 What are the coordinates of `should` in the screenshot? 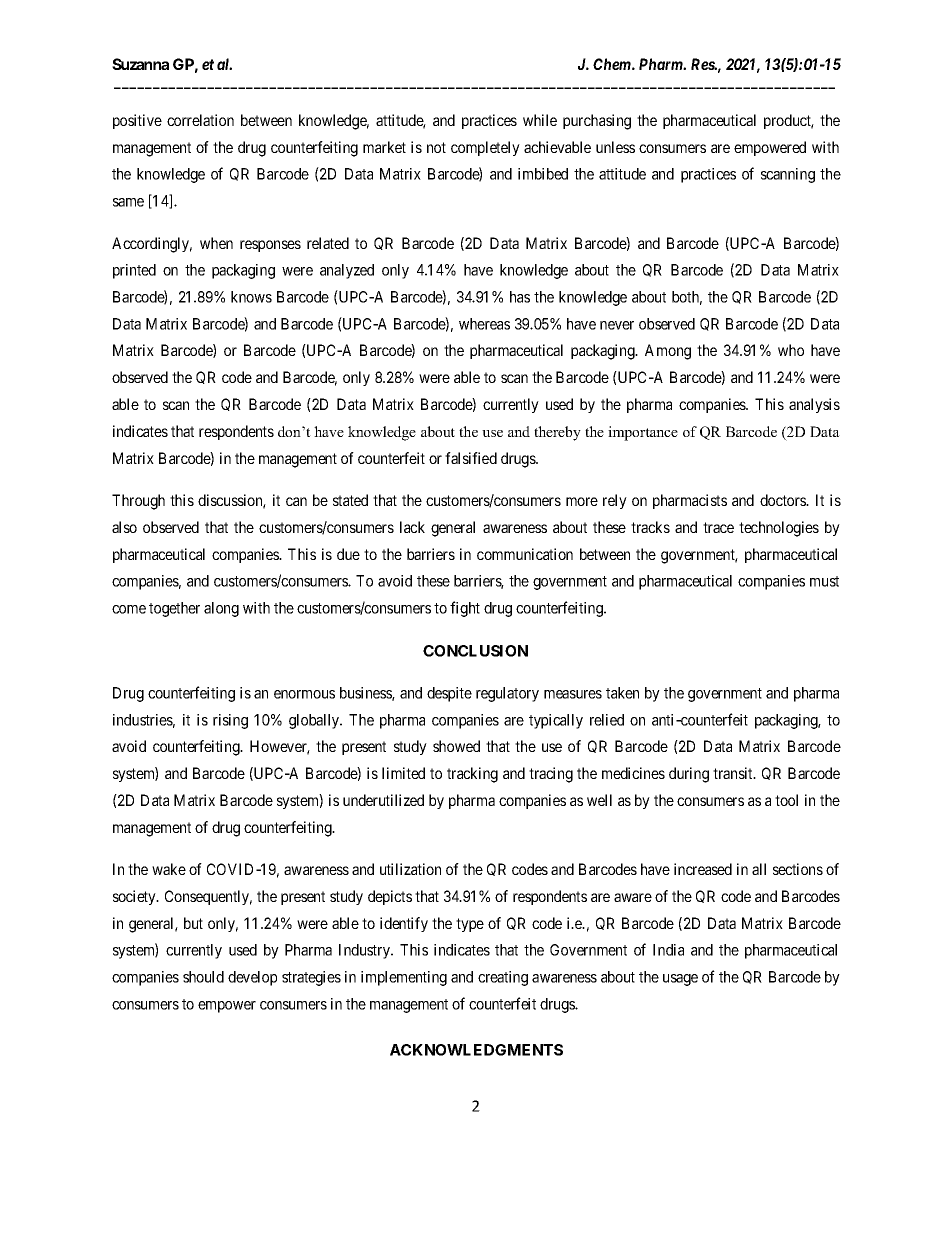 It's located at (203, 977).
